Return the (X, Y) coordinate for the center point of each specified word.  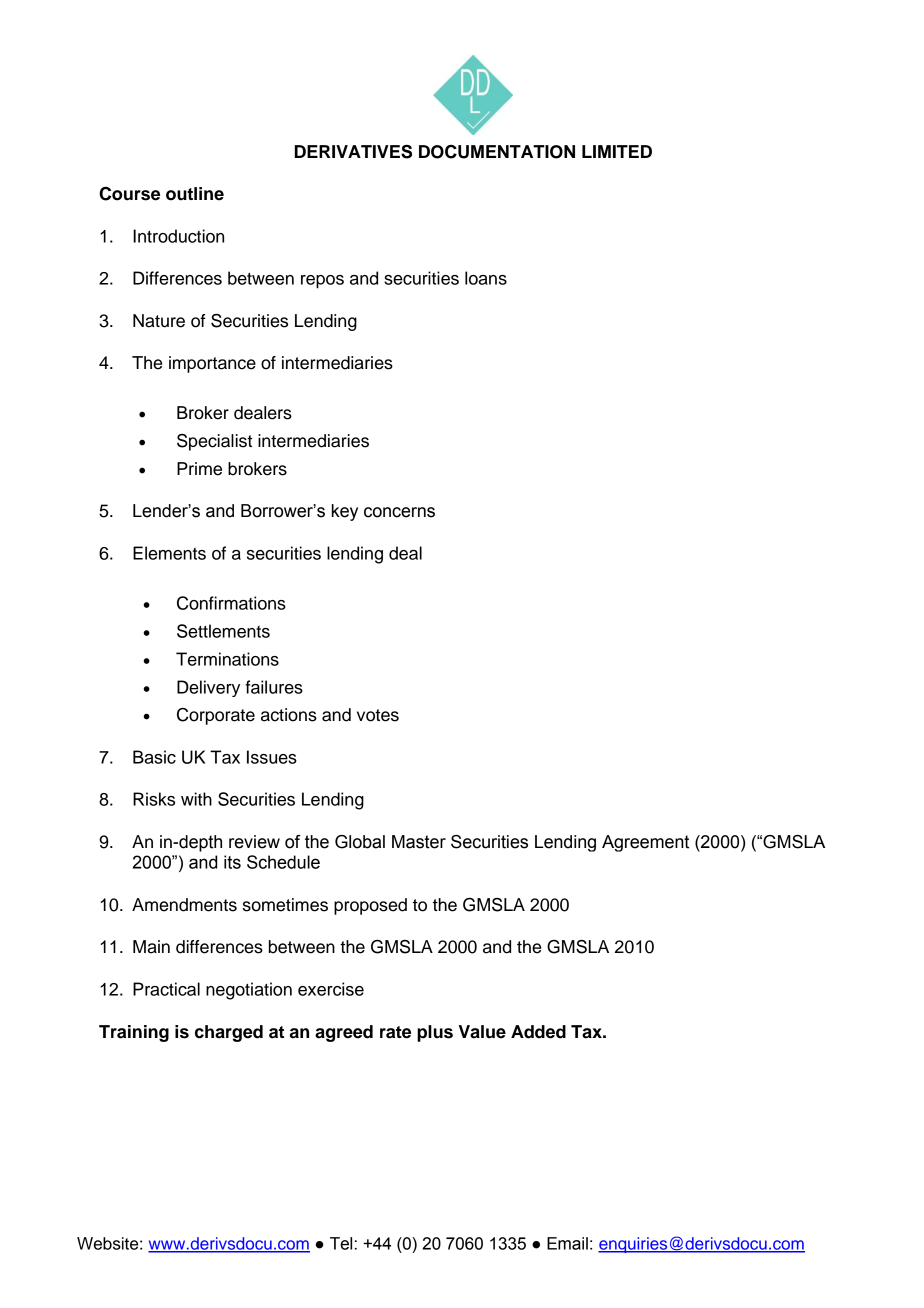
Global (360, 842)
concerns (399, 512)
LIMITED (617, 151)
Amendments (184, 905)
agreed (344, 1033)
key (345, 512)
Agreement (645, 843)
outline (195, 194)
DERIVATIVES (353, 152)
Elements (169, 553)
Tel (341, 1243)
